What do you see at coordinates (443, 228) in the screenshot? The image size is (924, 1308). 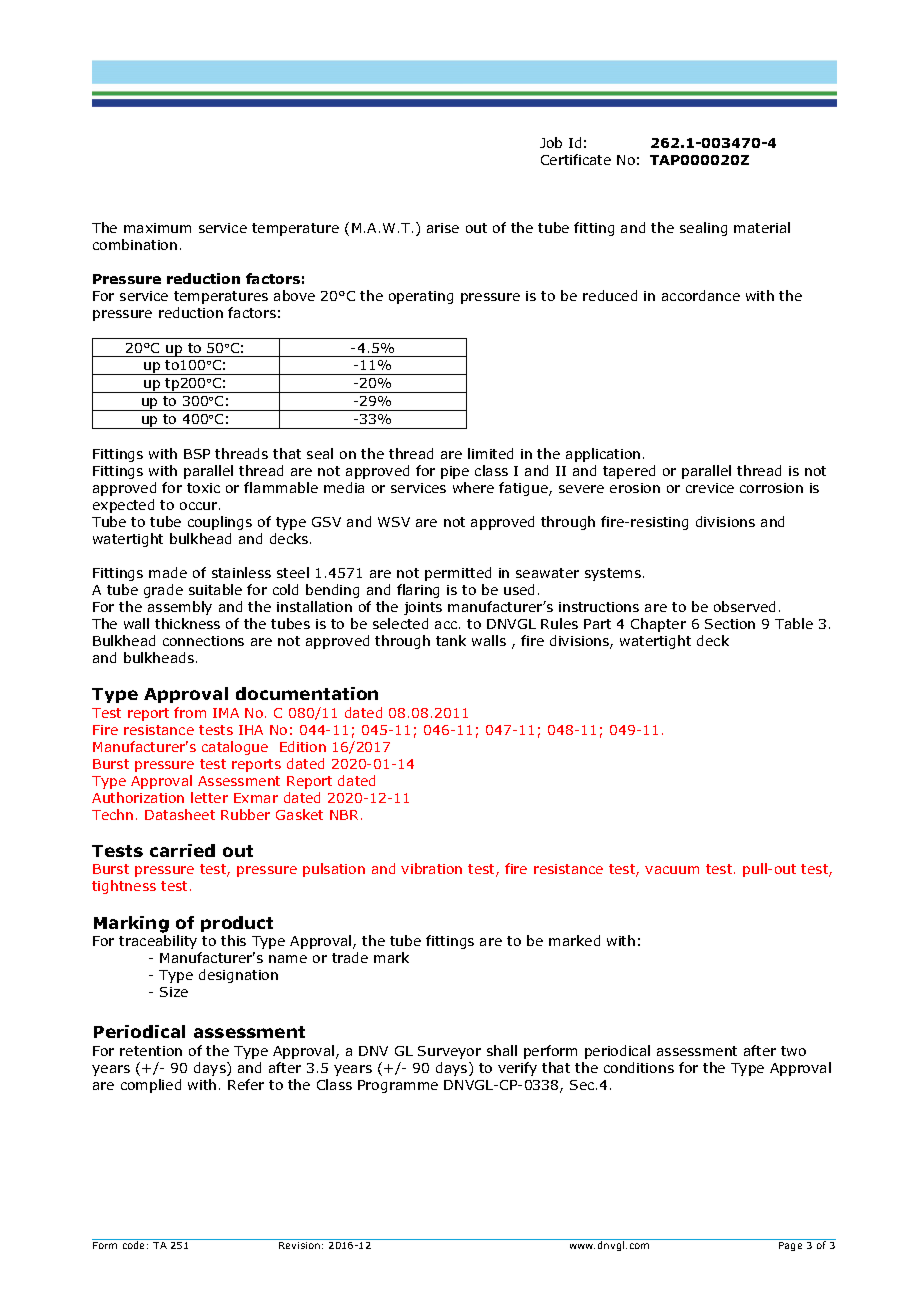 I see `arise` at bounding box center [443, 228].
